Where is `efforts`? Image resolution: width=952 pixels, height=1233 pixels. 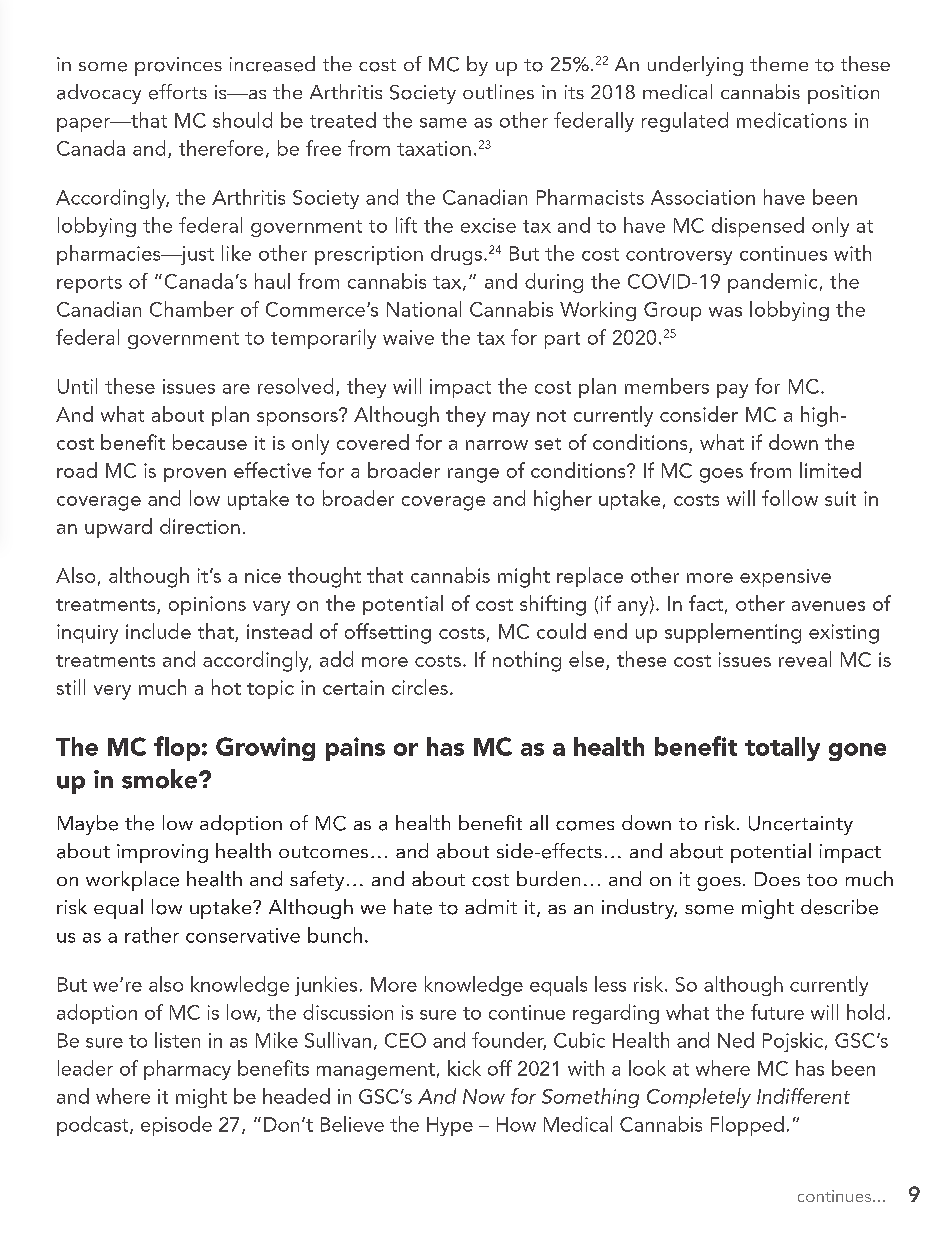 efforts is located at coordinates (178, 92).
